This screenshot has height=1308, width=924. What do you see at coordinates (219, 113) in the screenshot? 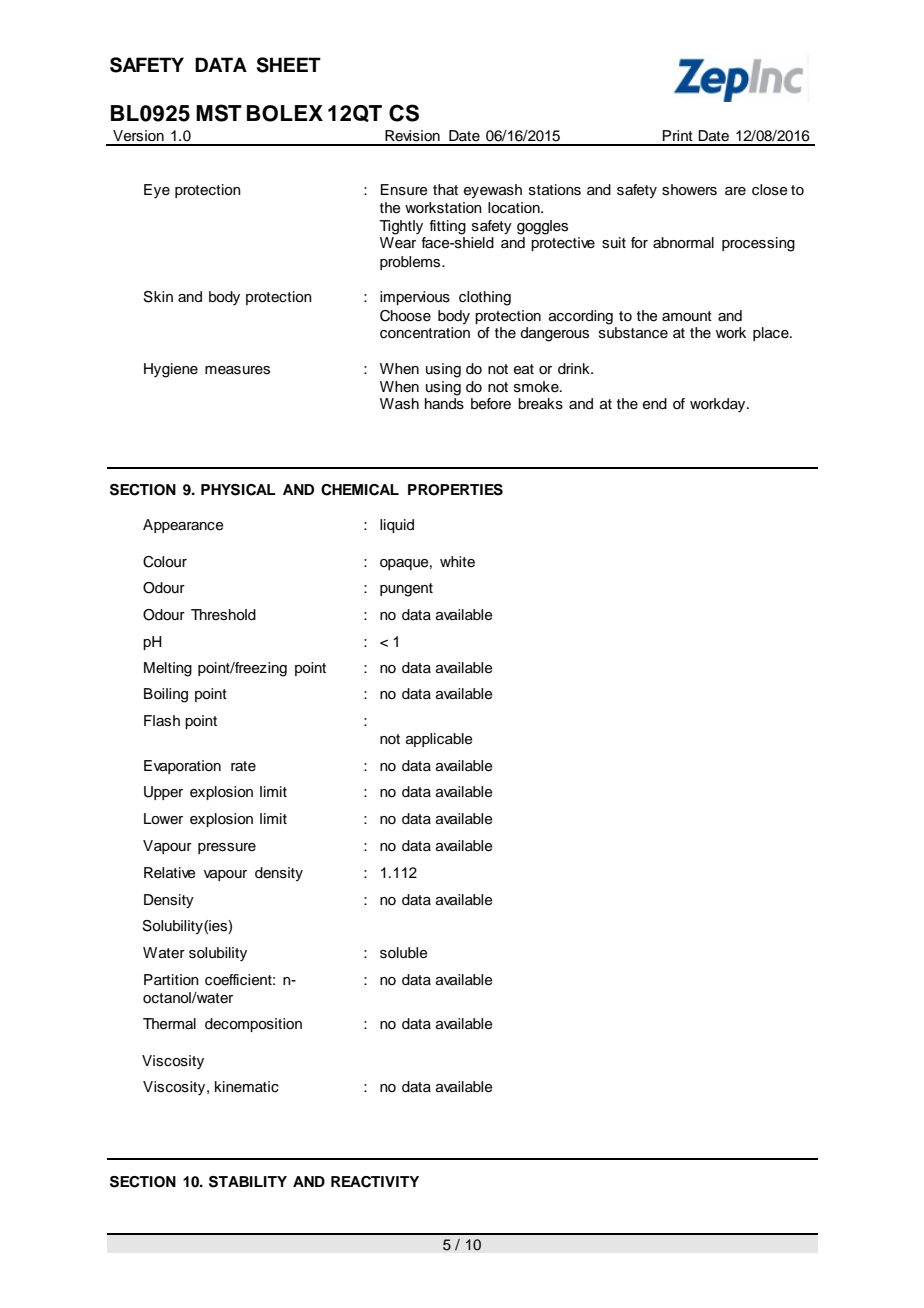
I see `MST` at bounding box center [219, 113].
